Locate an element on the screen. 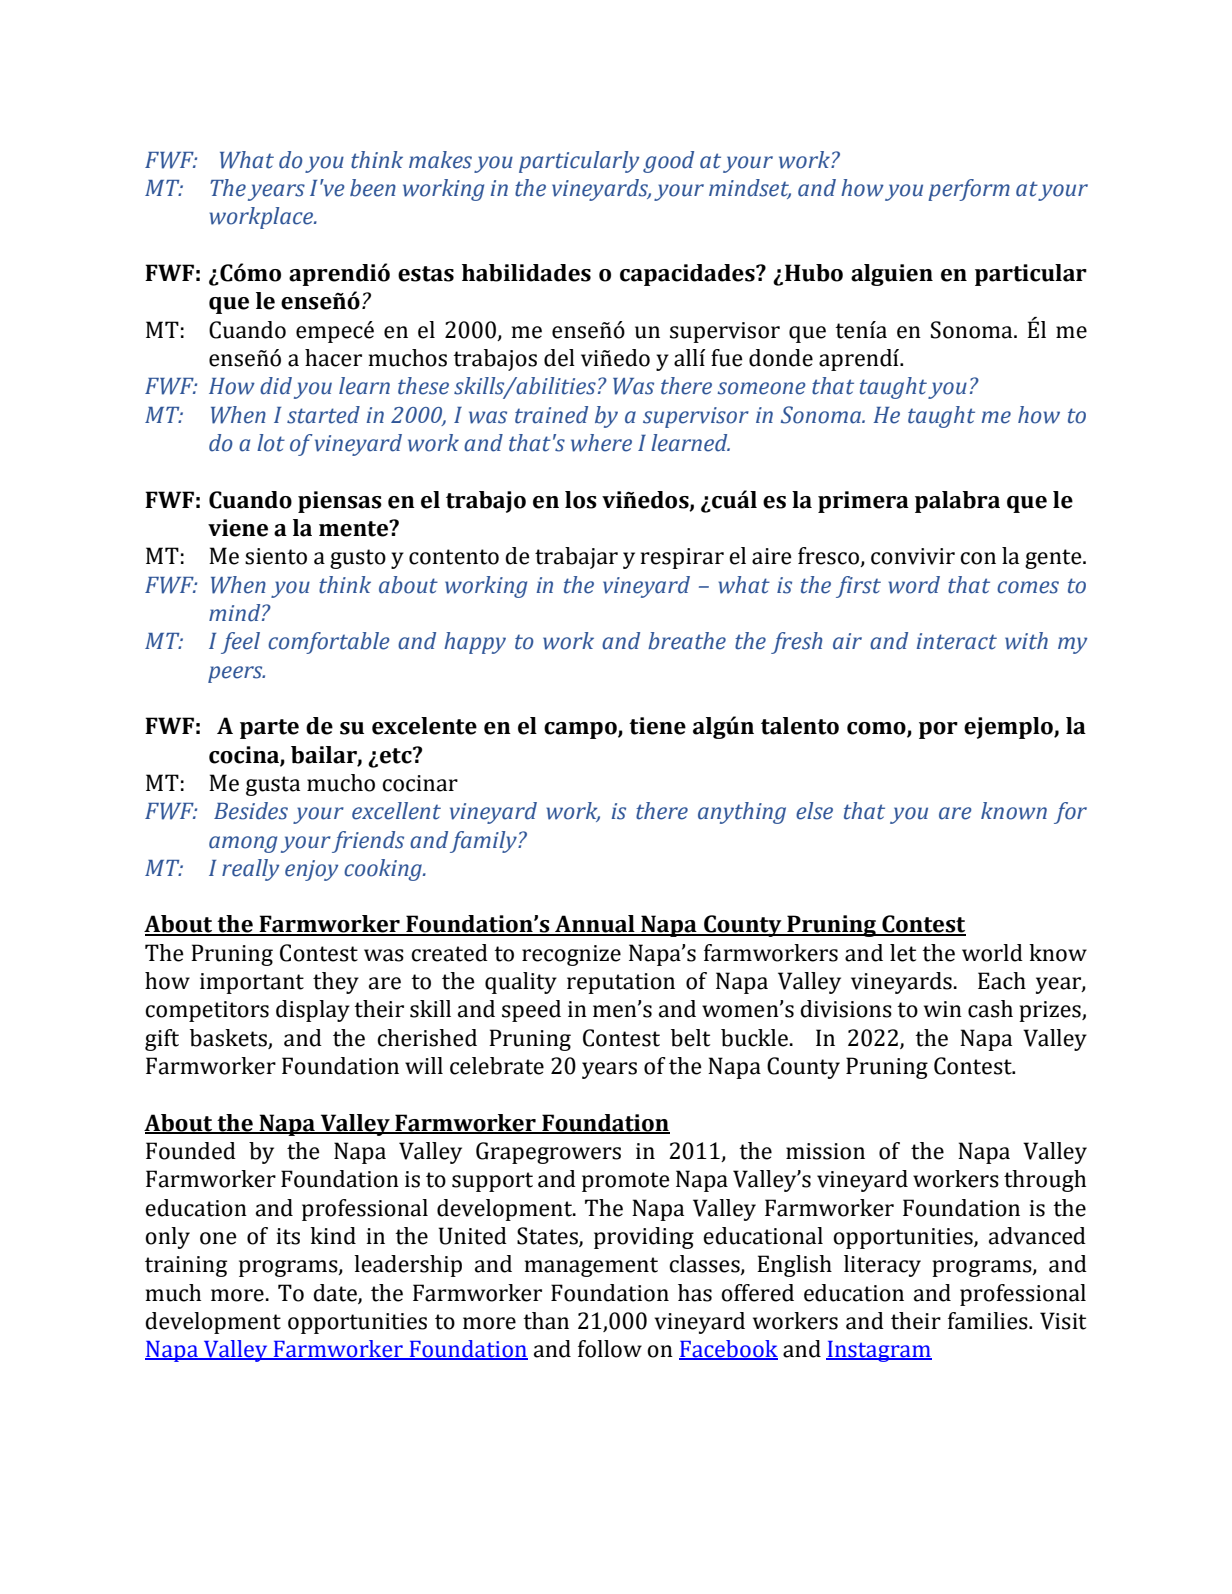  good is located at coordinates (668, 162).
